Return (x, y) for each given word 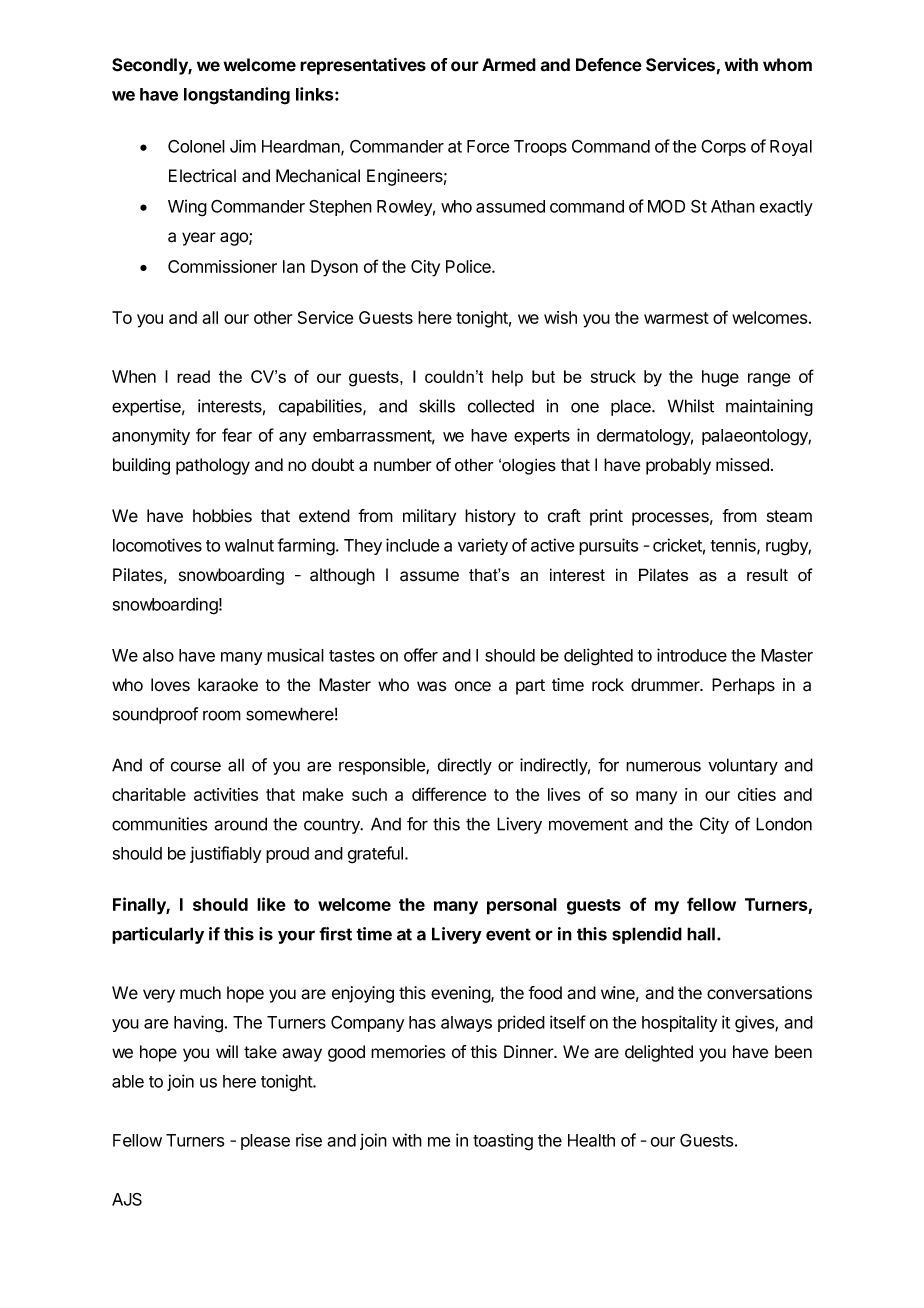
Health (591, 1140)
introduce (692, 655)
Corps (723, 148)
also (158, 655)
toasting (503, 1142)
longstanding (237, 96)
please (265, 1142)
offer (421, 655)
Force (488, 146)
